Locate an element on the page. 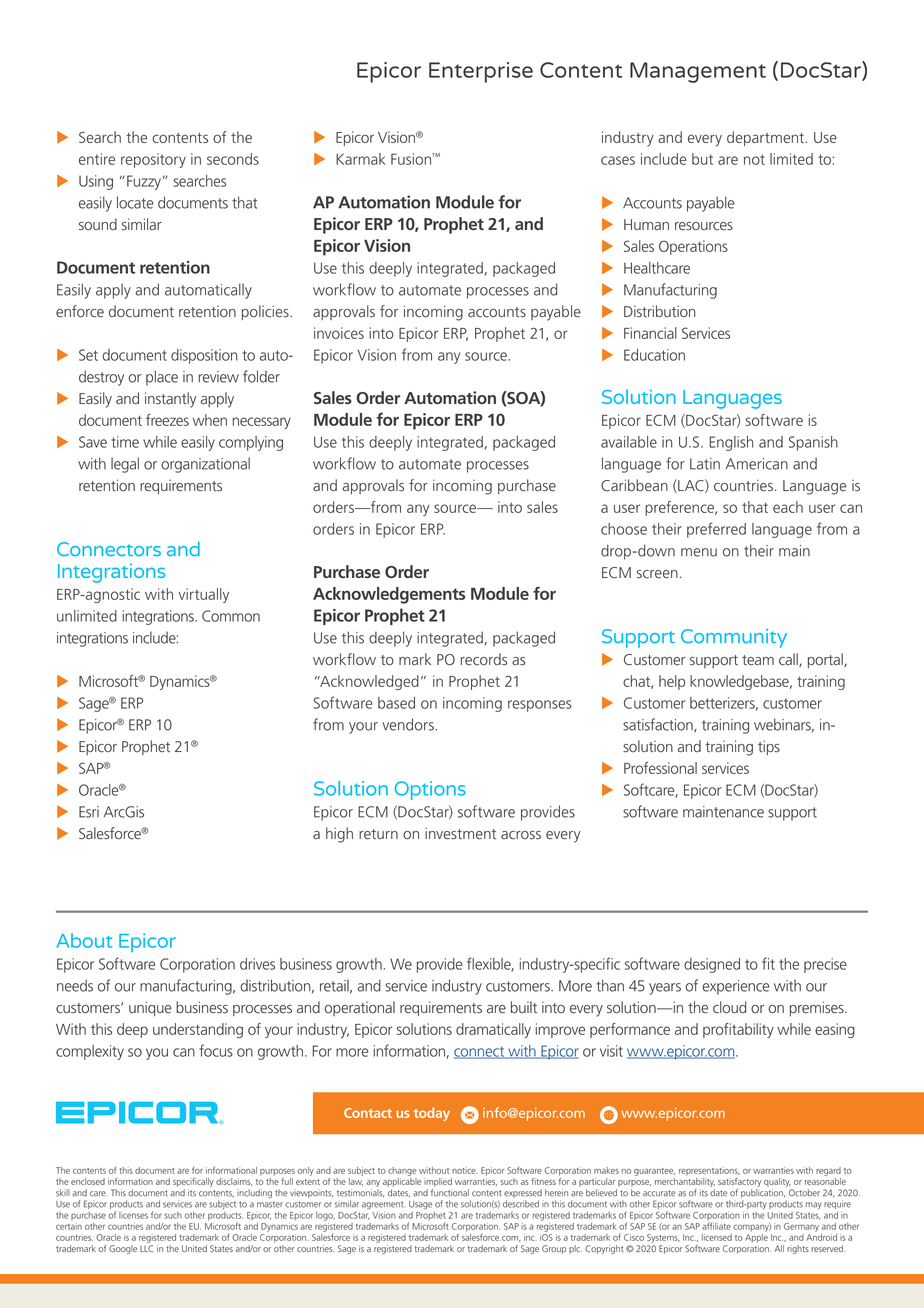  department is located at coordinates (765, 138).
